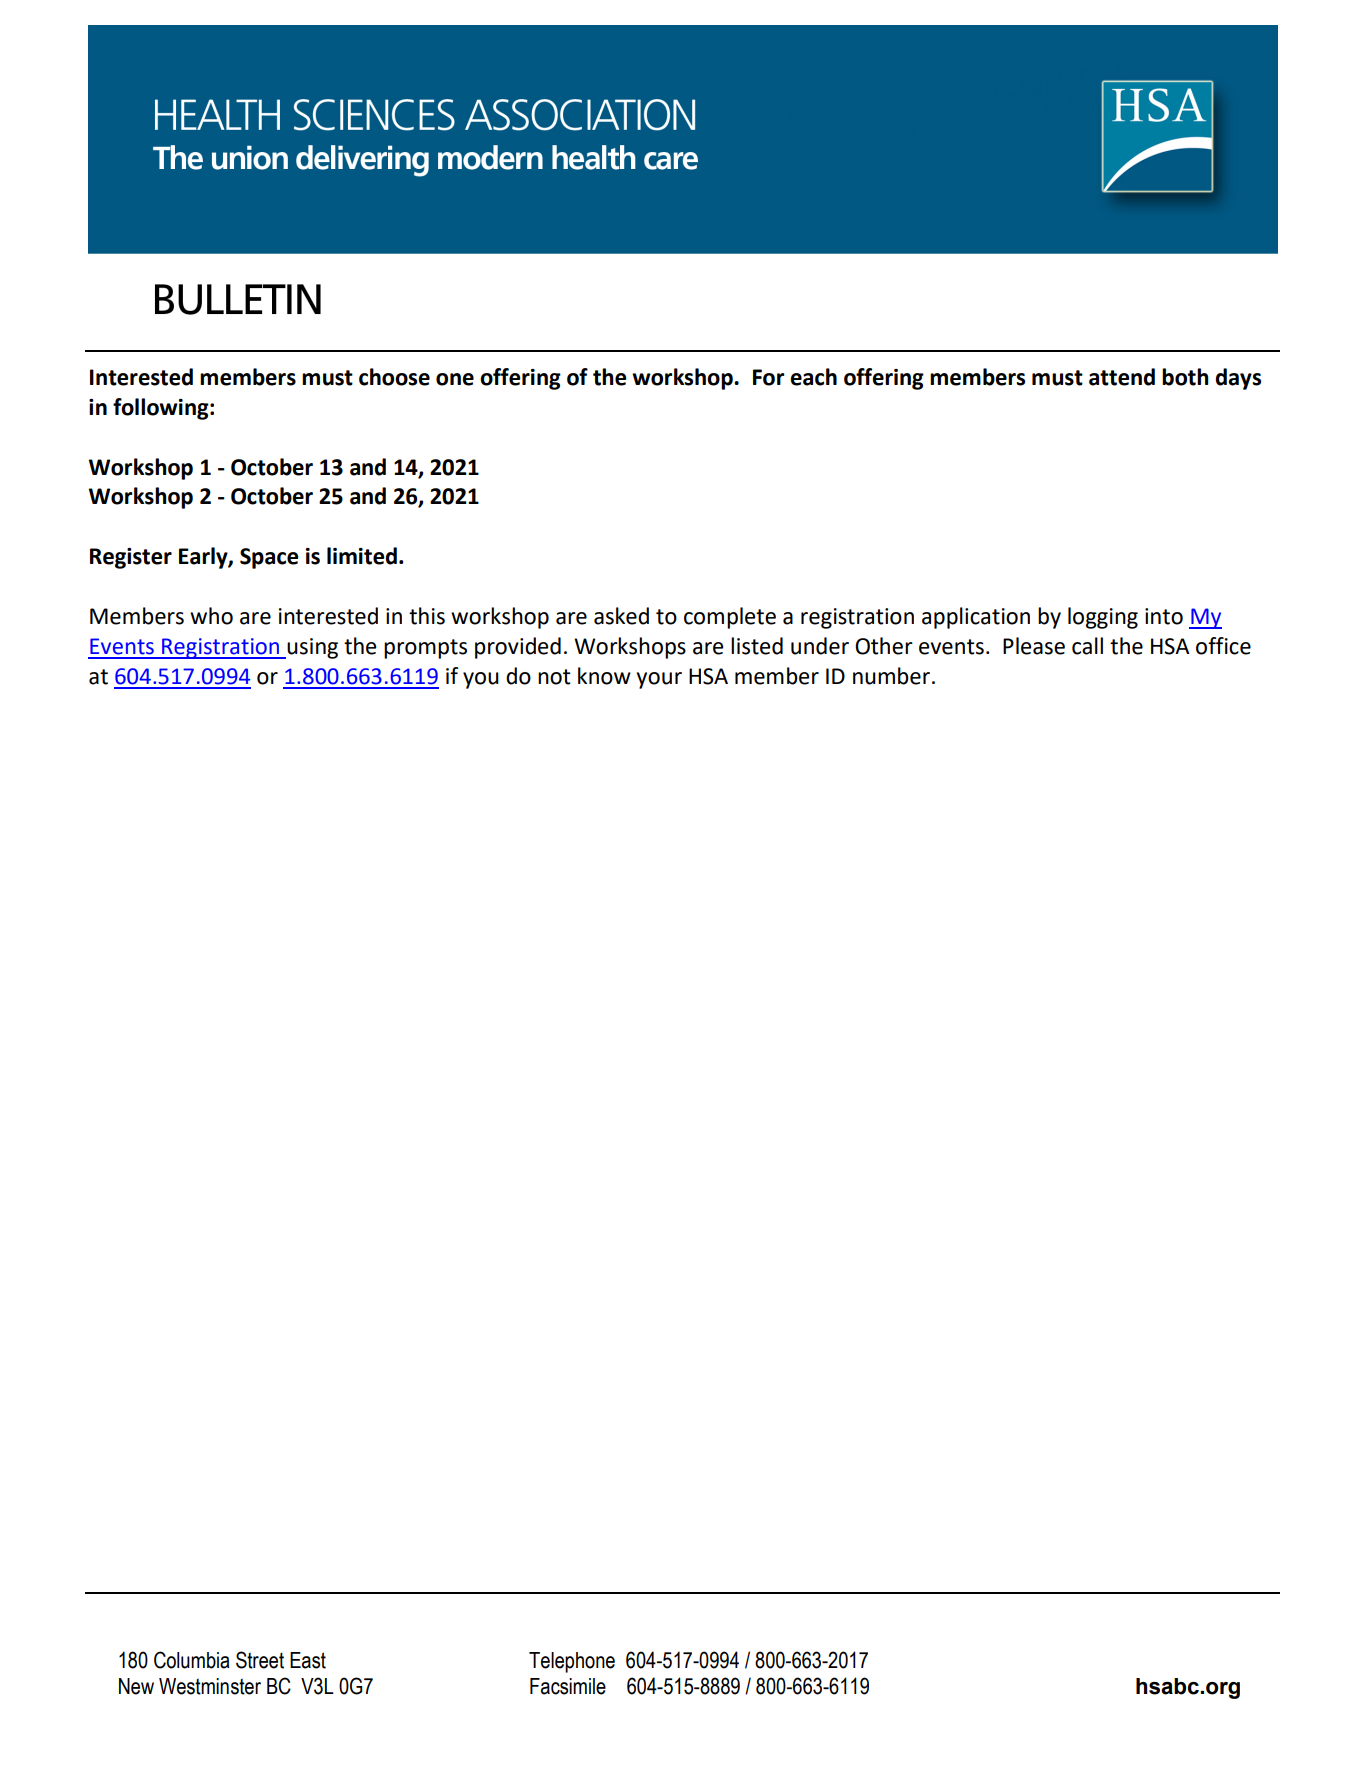 The height and width of the image is (1767, 1365). I want to click on Telephone, so click(572, 1662).
